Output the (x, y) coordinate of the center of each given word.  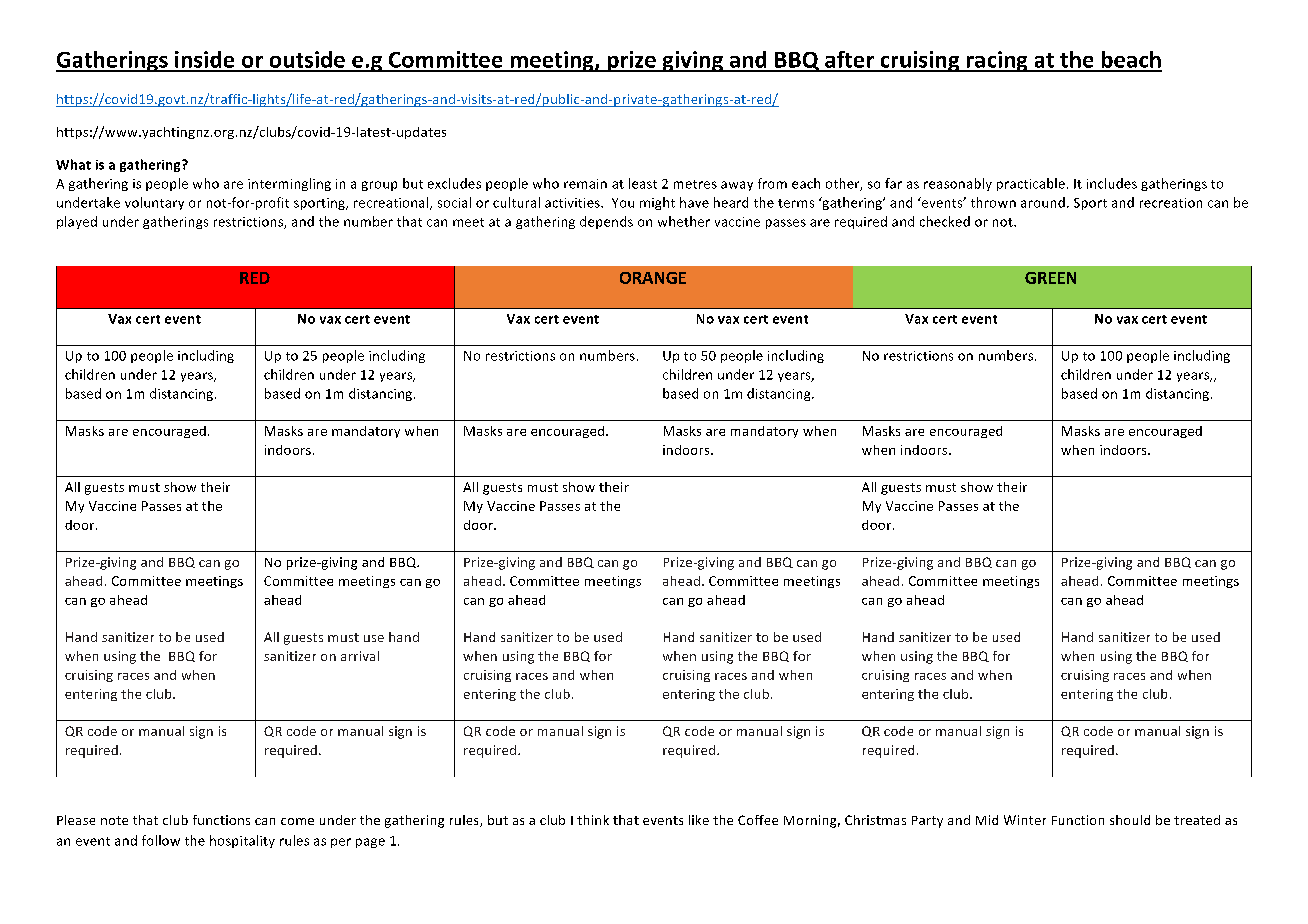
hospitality (242, 841)
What (73, 164)
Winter (1025, 820)
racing (997, 61)
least (643, 183)
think (593, 820)
